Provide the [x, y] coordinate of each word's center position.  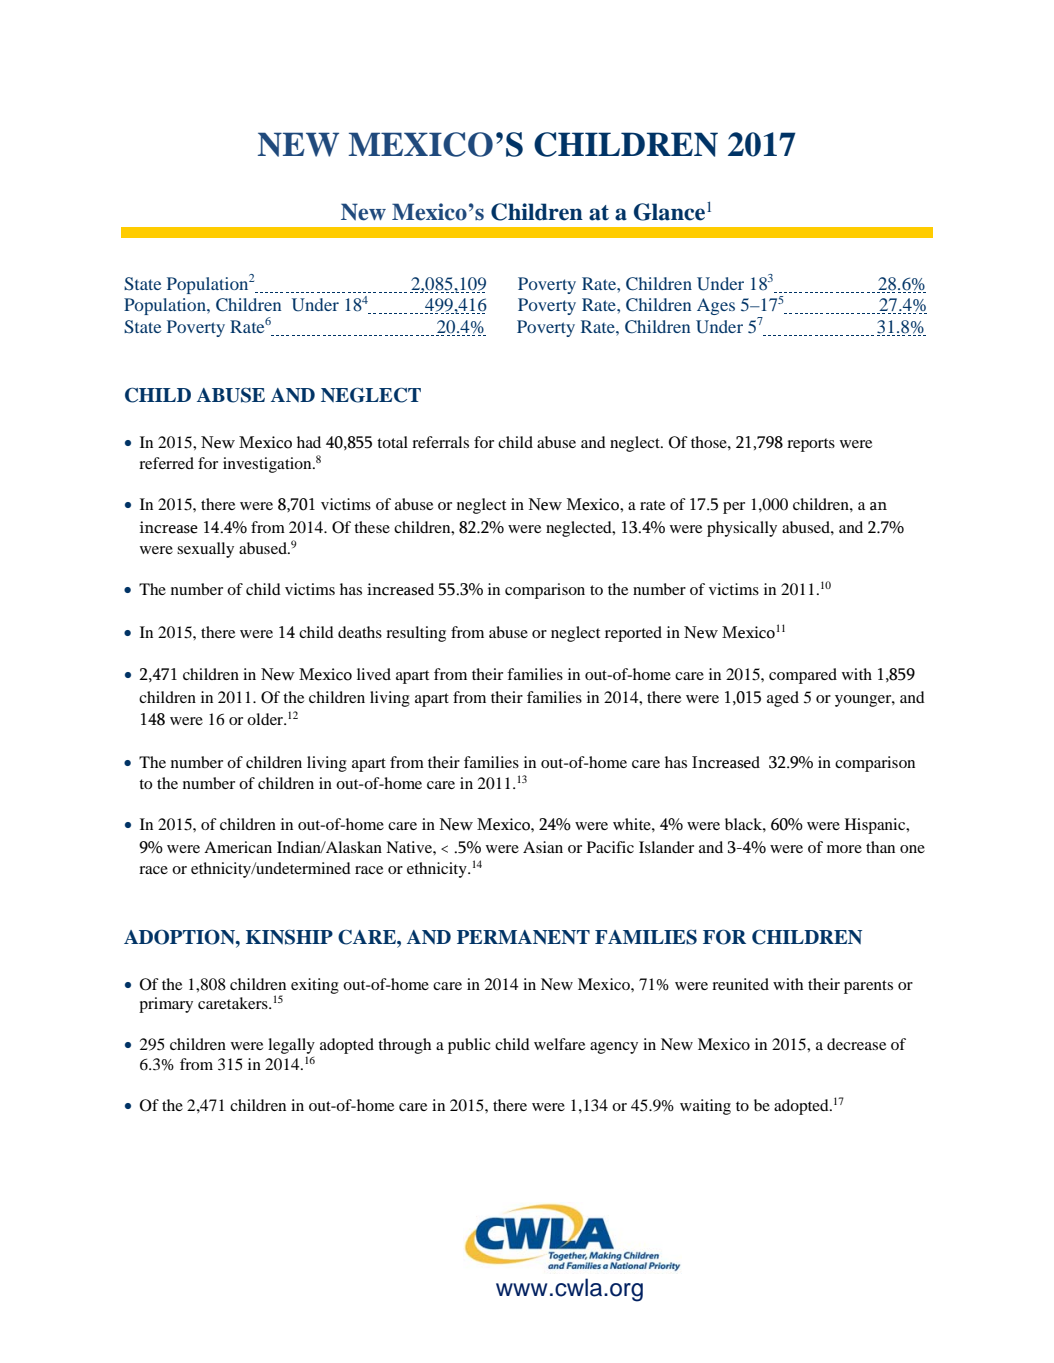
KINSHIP [289, 937]
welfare [559, 1044]
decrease [856, 1044]
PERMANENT [523, 937]
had [309, 442]
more [844, 849]
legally [291, 1046]
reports [811, 445]
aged [783, 699]
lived [374, 674]
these [372, 527]
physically [742, 529]
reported [633, 634]
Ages [716, 306]
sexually [205, 550]
